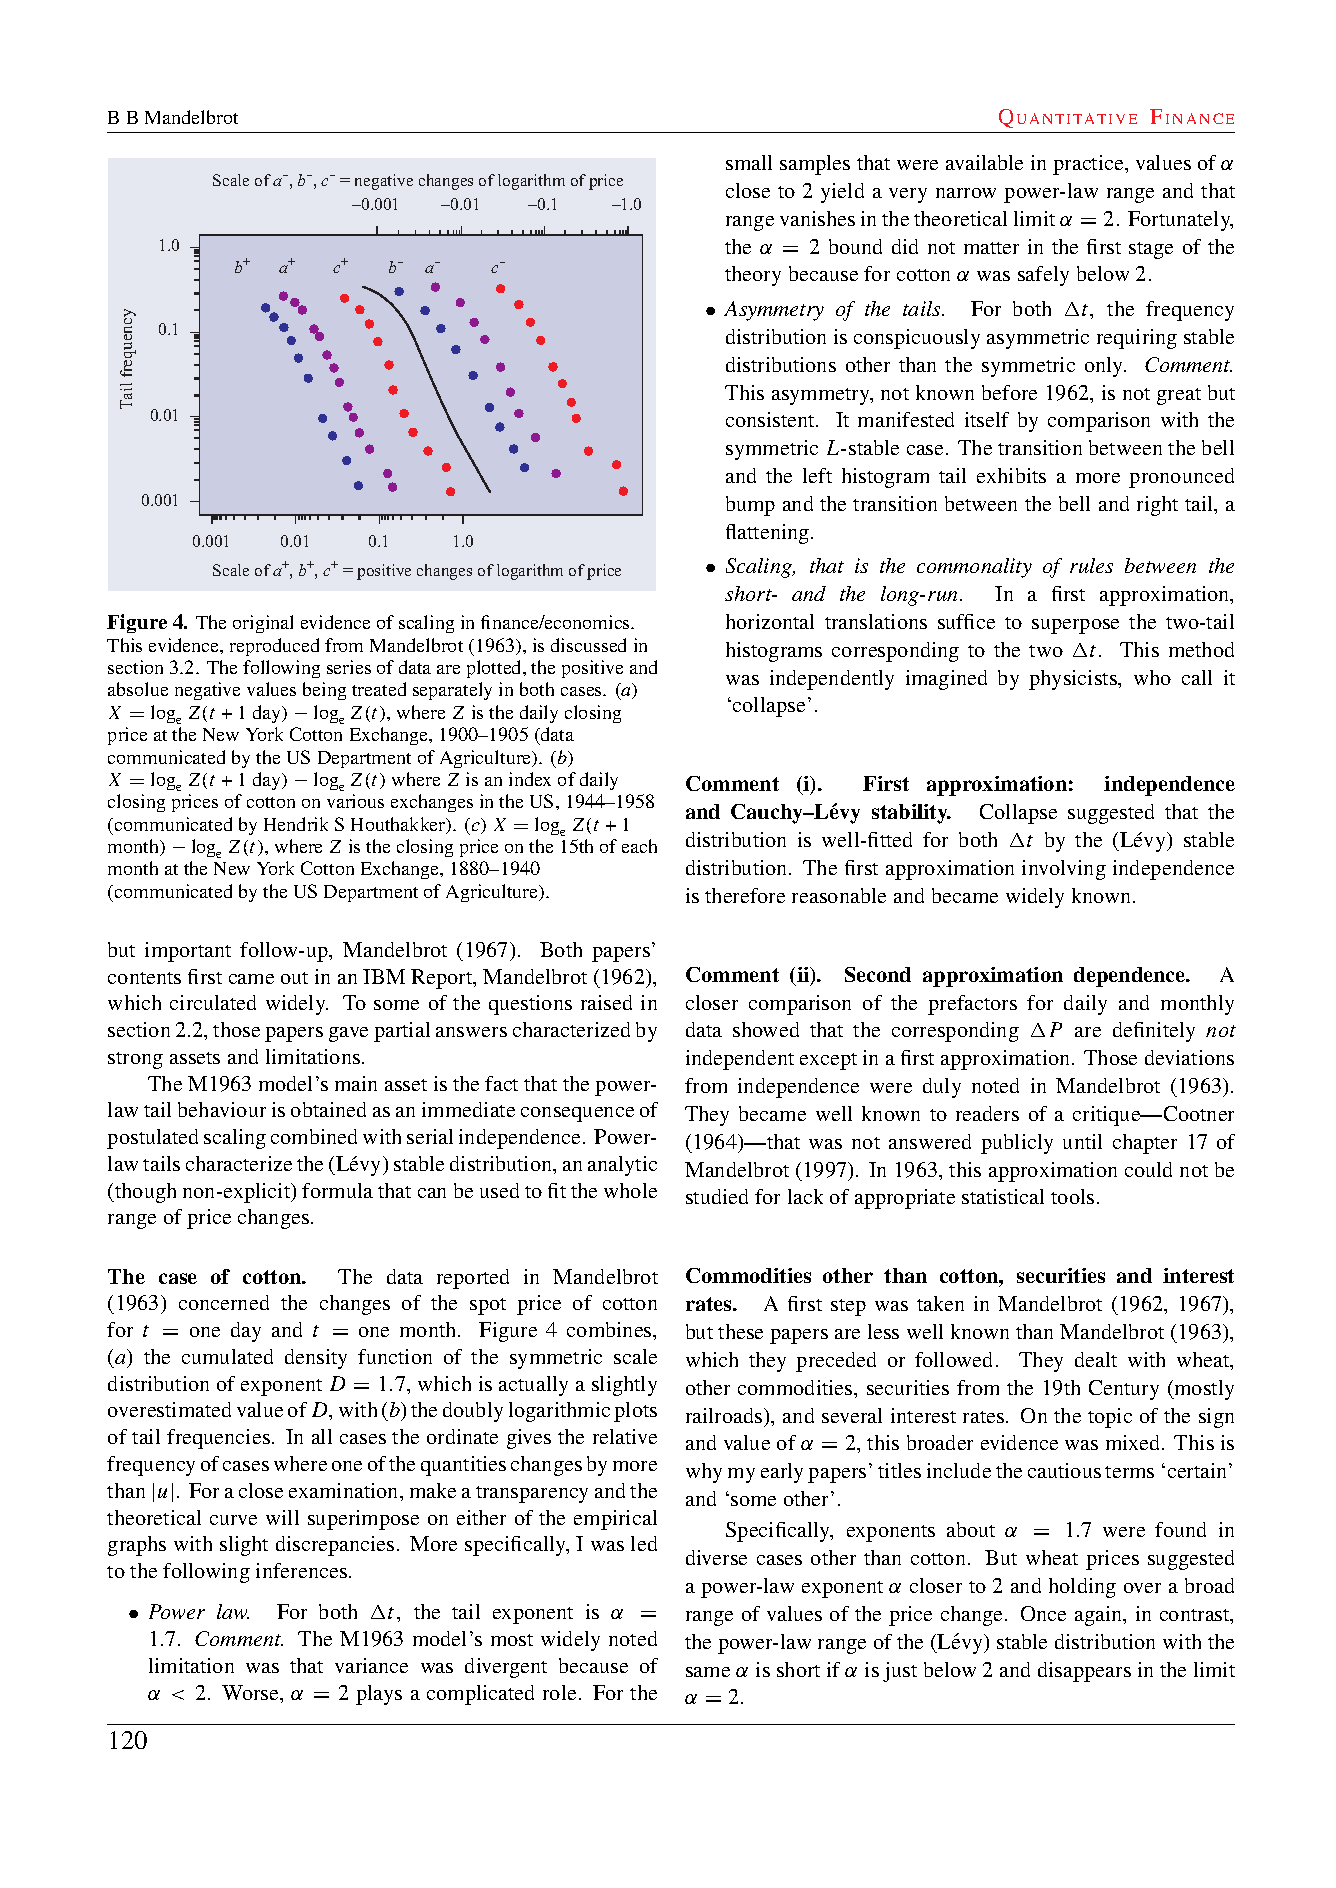  Describe the element at coordinates (753, 276) in the screenshot. I see `theory` at that location.
